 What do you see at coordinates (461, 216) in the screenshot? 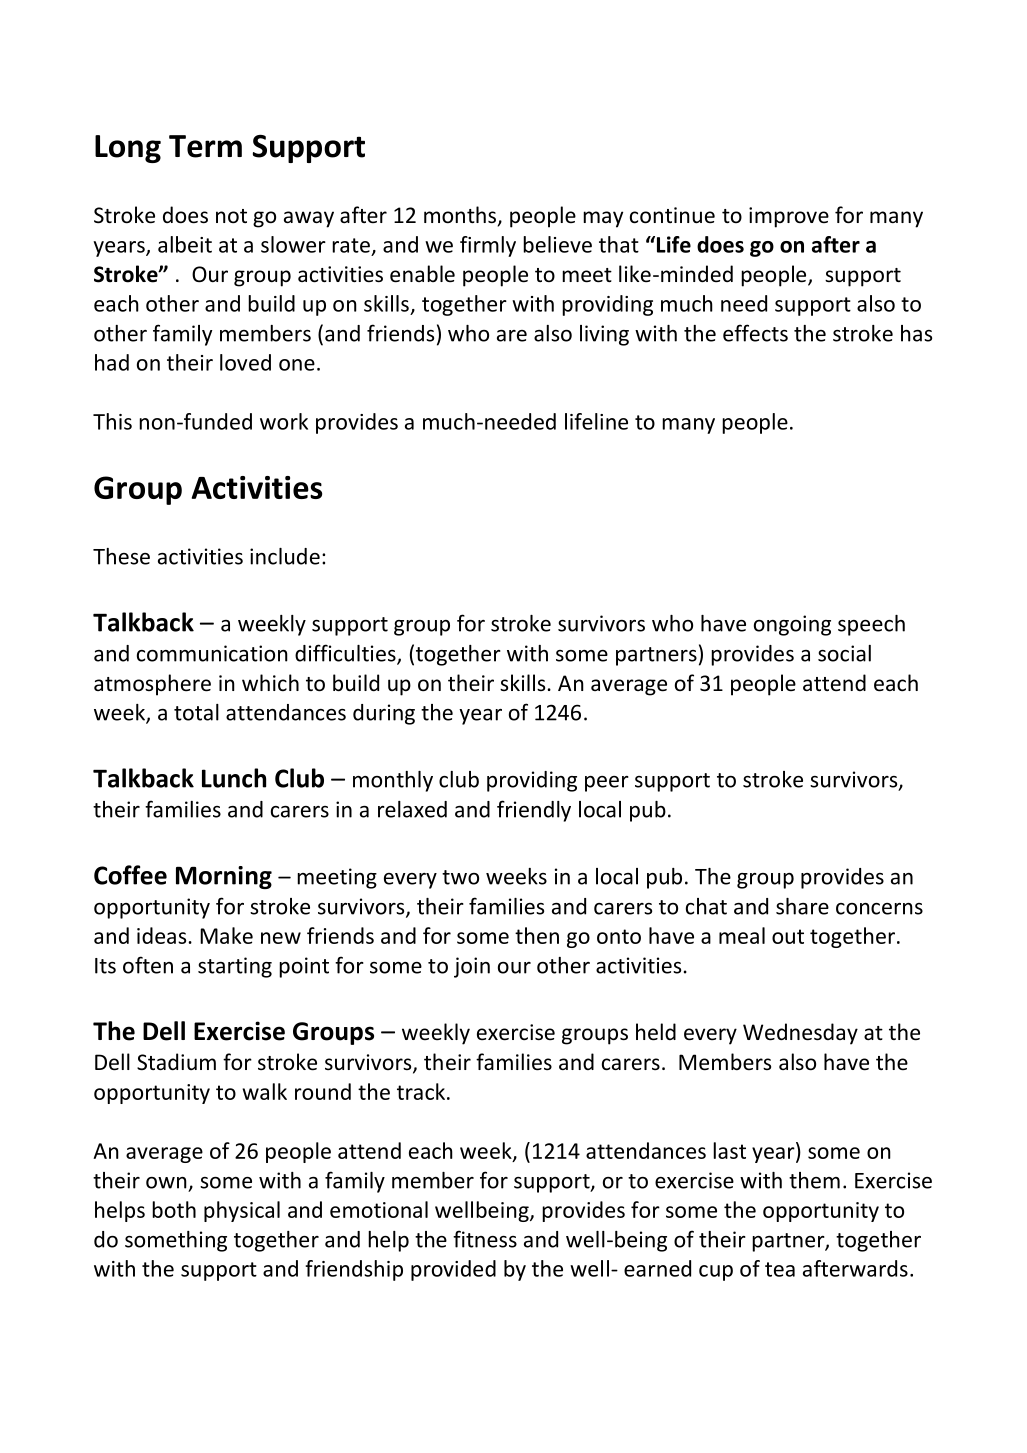
I see `months` at bounding box center [461, 216].
